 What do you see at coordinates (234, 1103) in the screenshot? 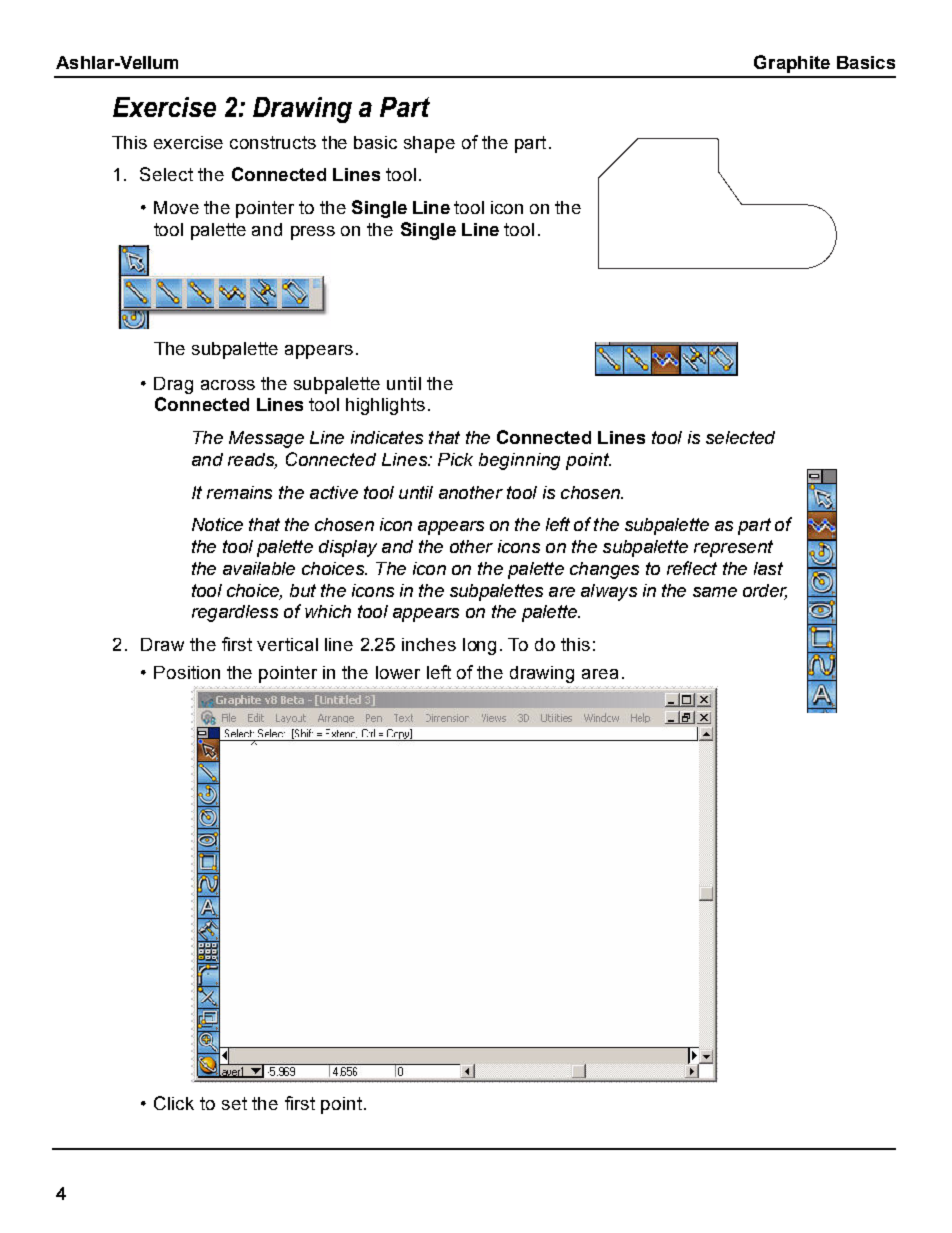
I see `set` at bounding box center [234, 1103].
